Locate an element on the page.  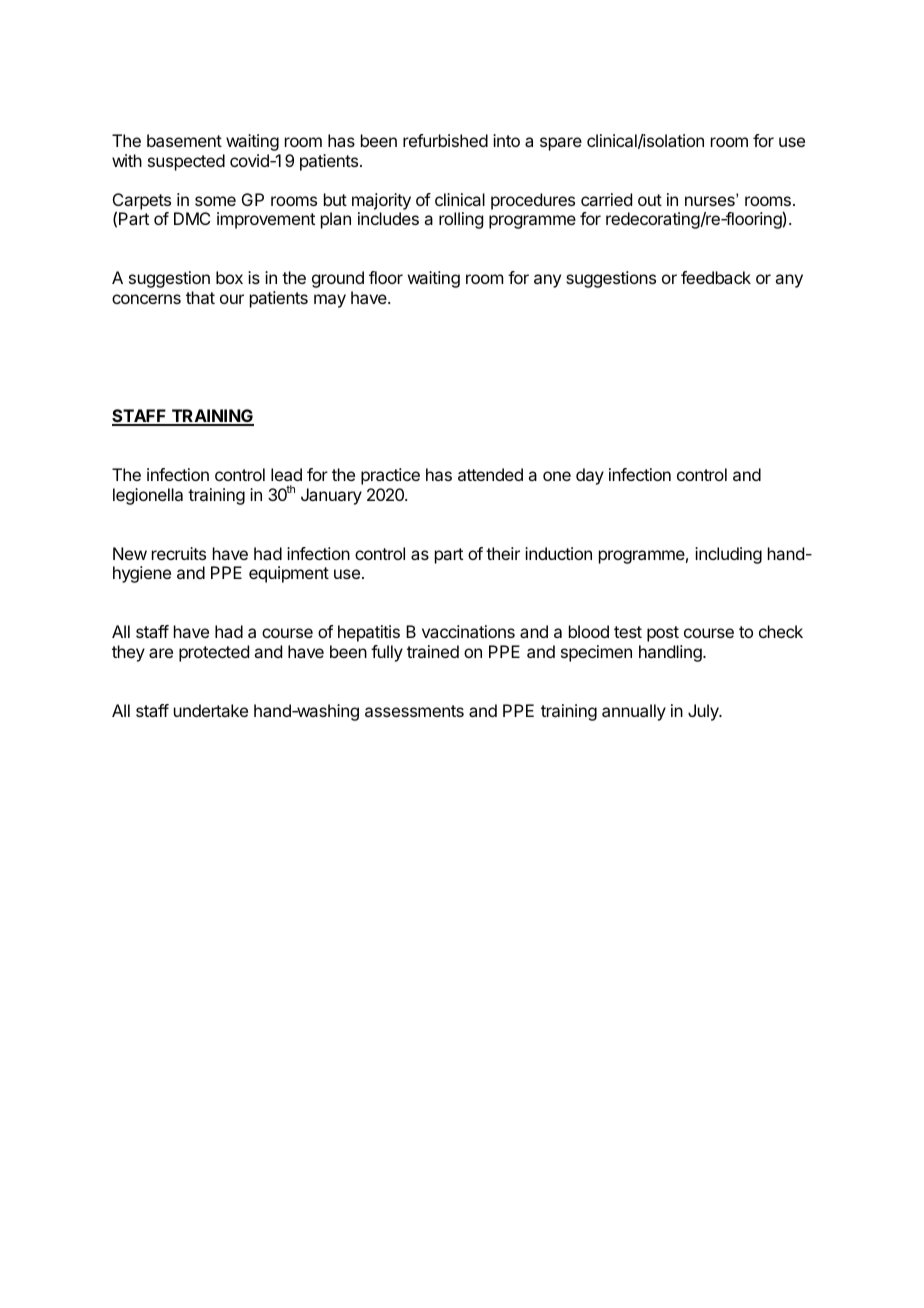
refurbished is located at coordinates (445, 140).
